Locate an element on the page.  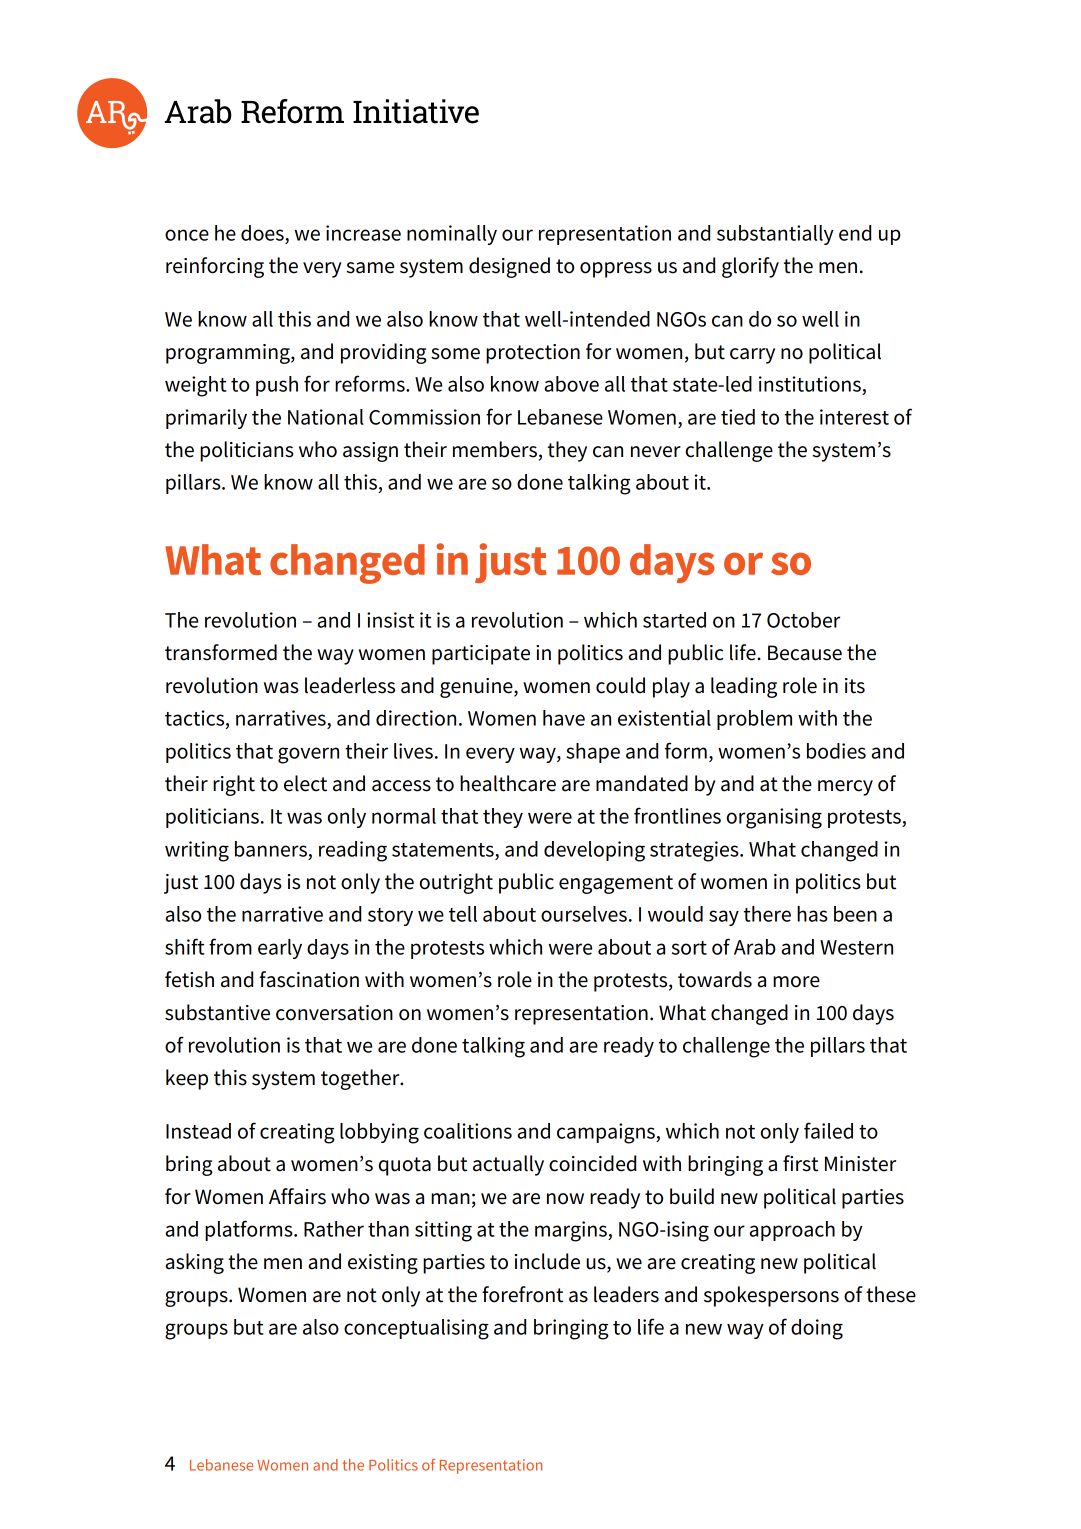
elect is located at coordinates (305, 783).
